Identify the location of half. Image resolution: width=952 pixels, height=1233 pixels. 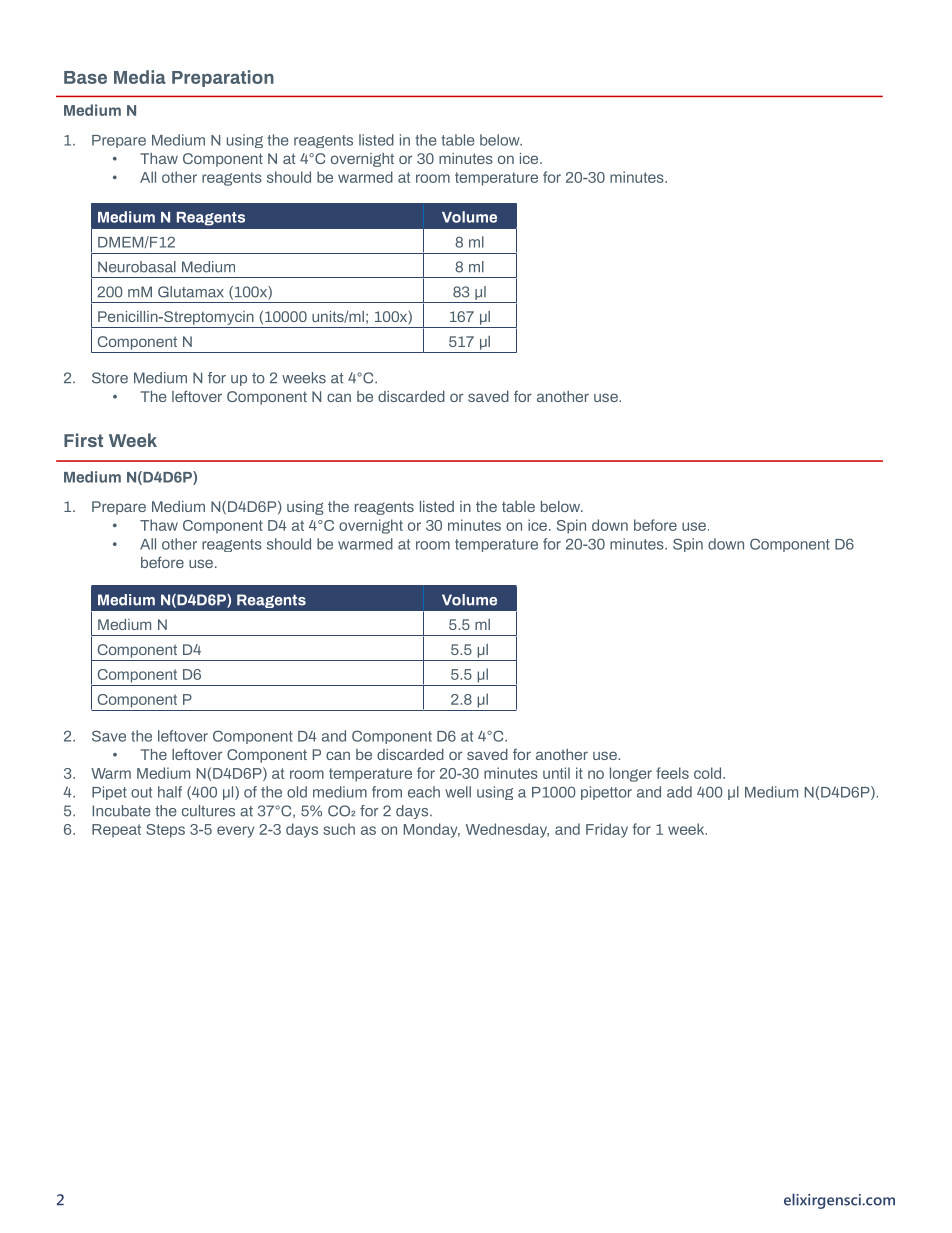
(170, 792).
